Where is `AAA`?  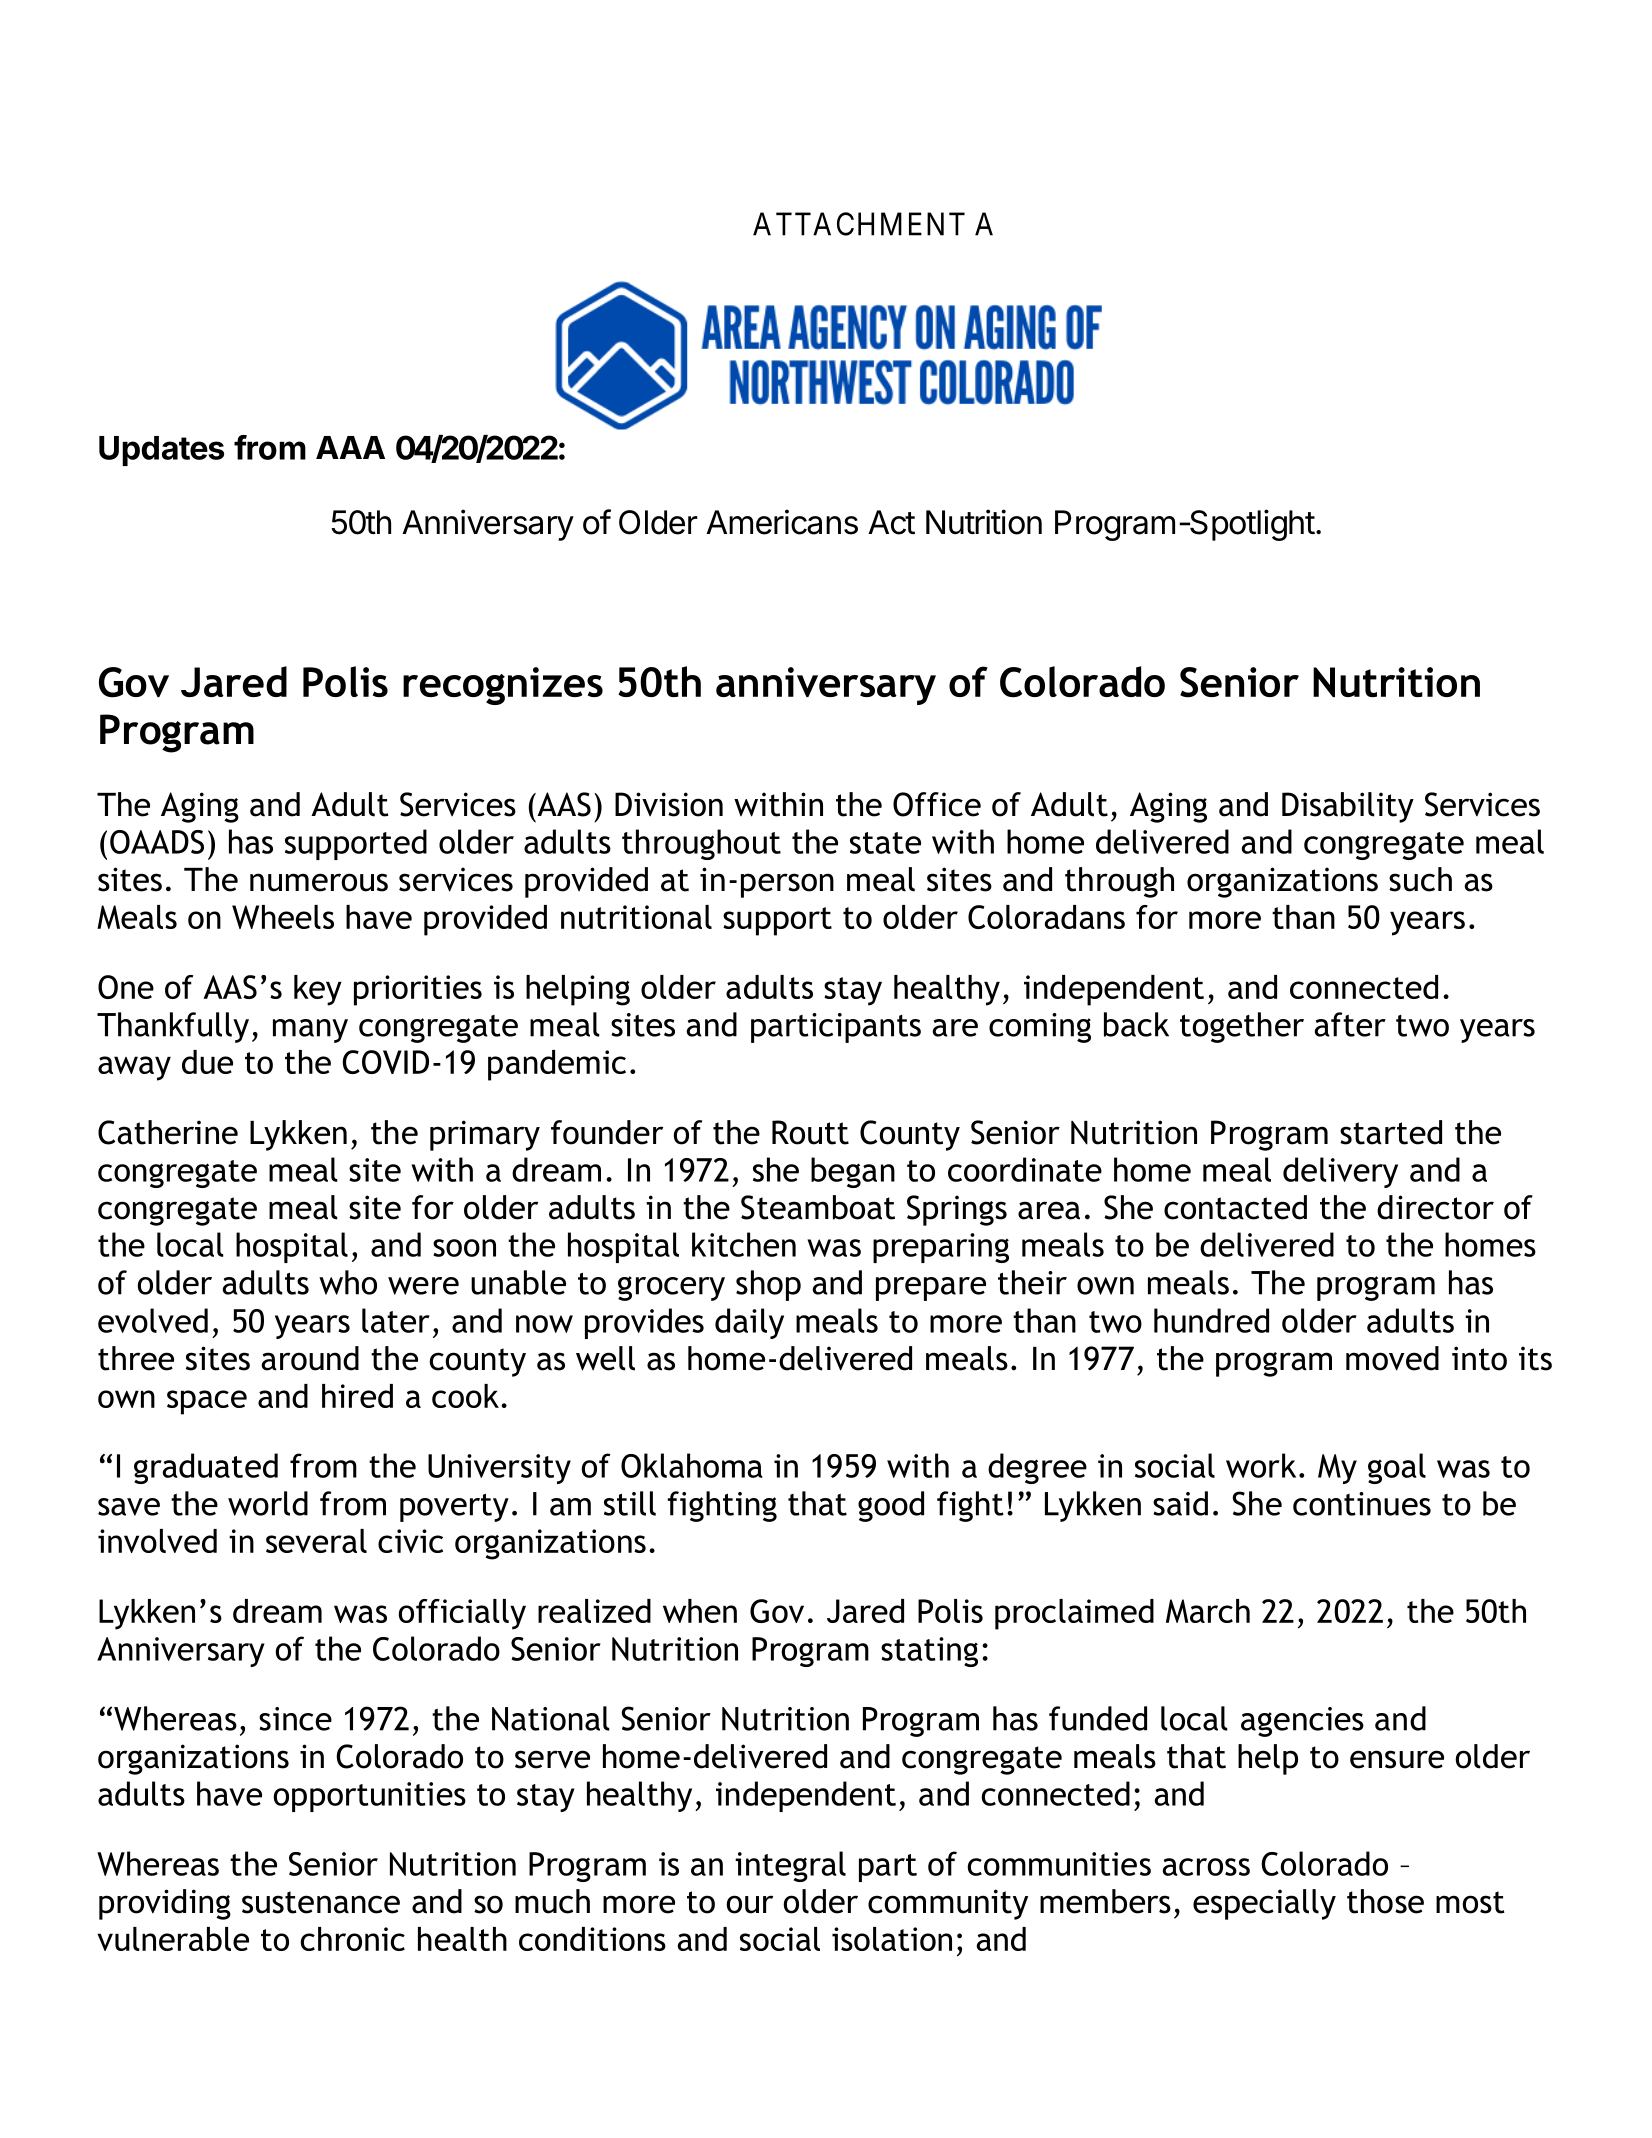 AAA is located at coordinates (350, 447).
